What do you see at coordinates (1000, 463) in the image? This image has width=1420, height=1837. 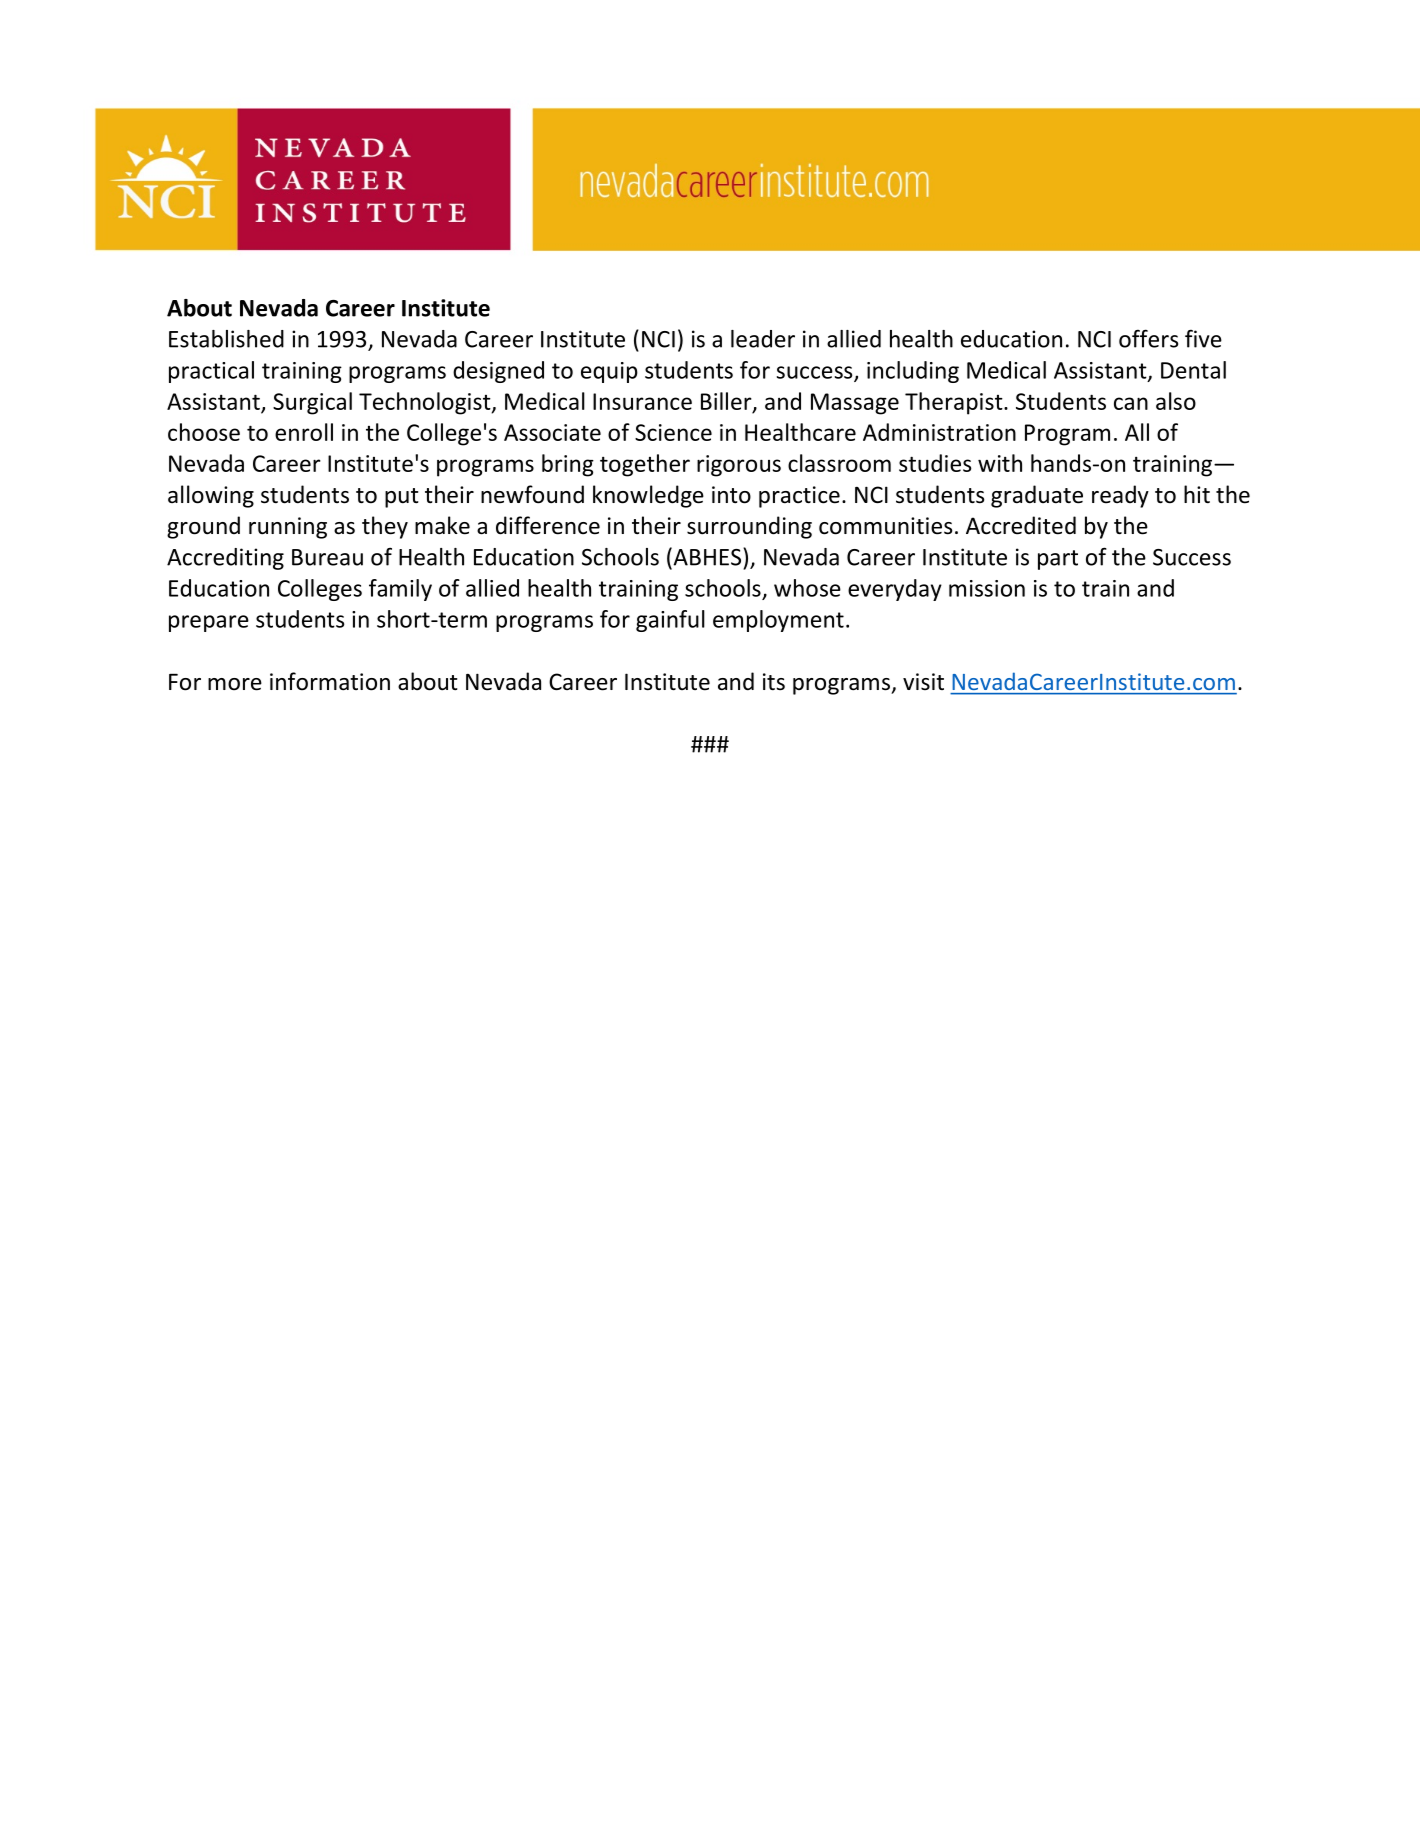 I see `with` at bounding box center [1000, 463].
